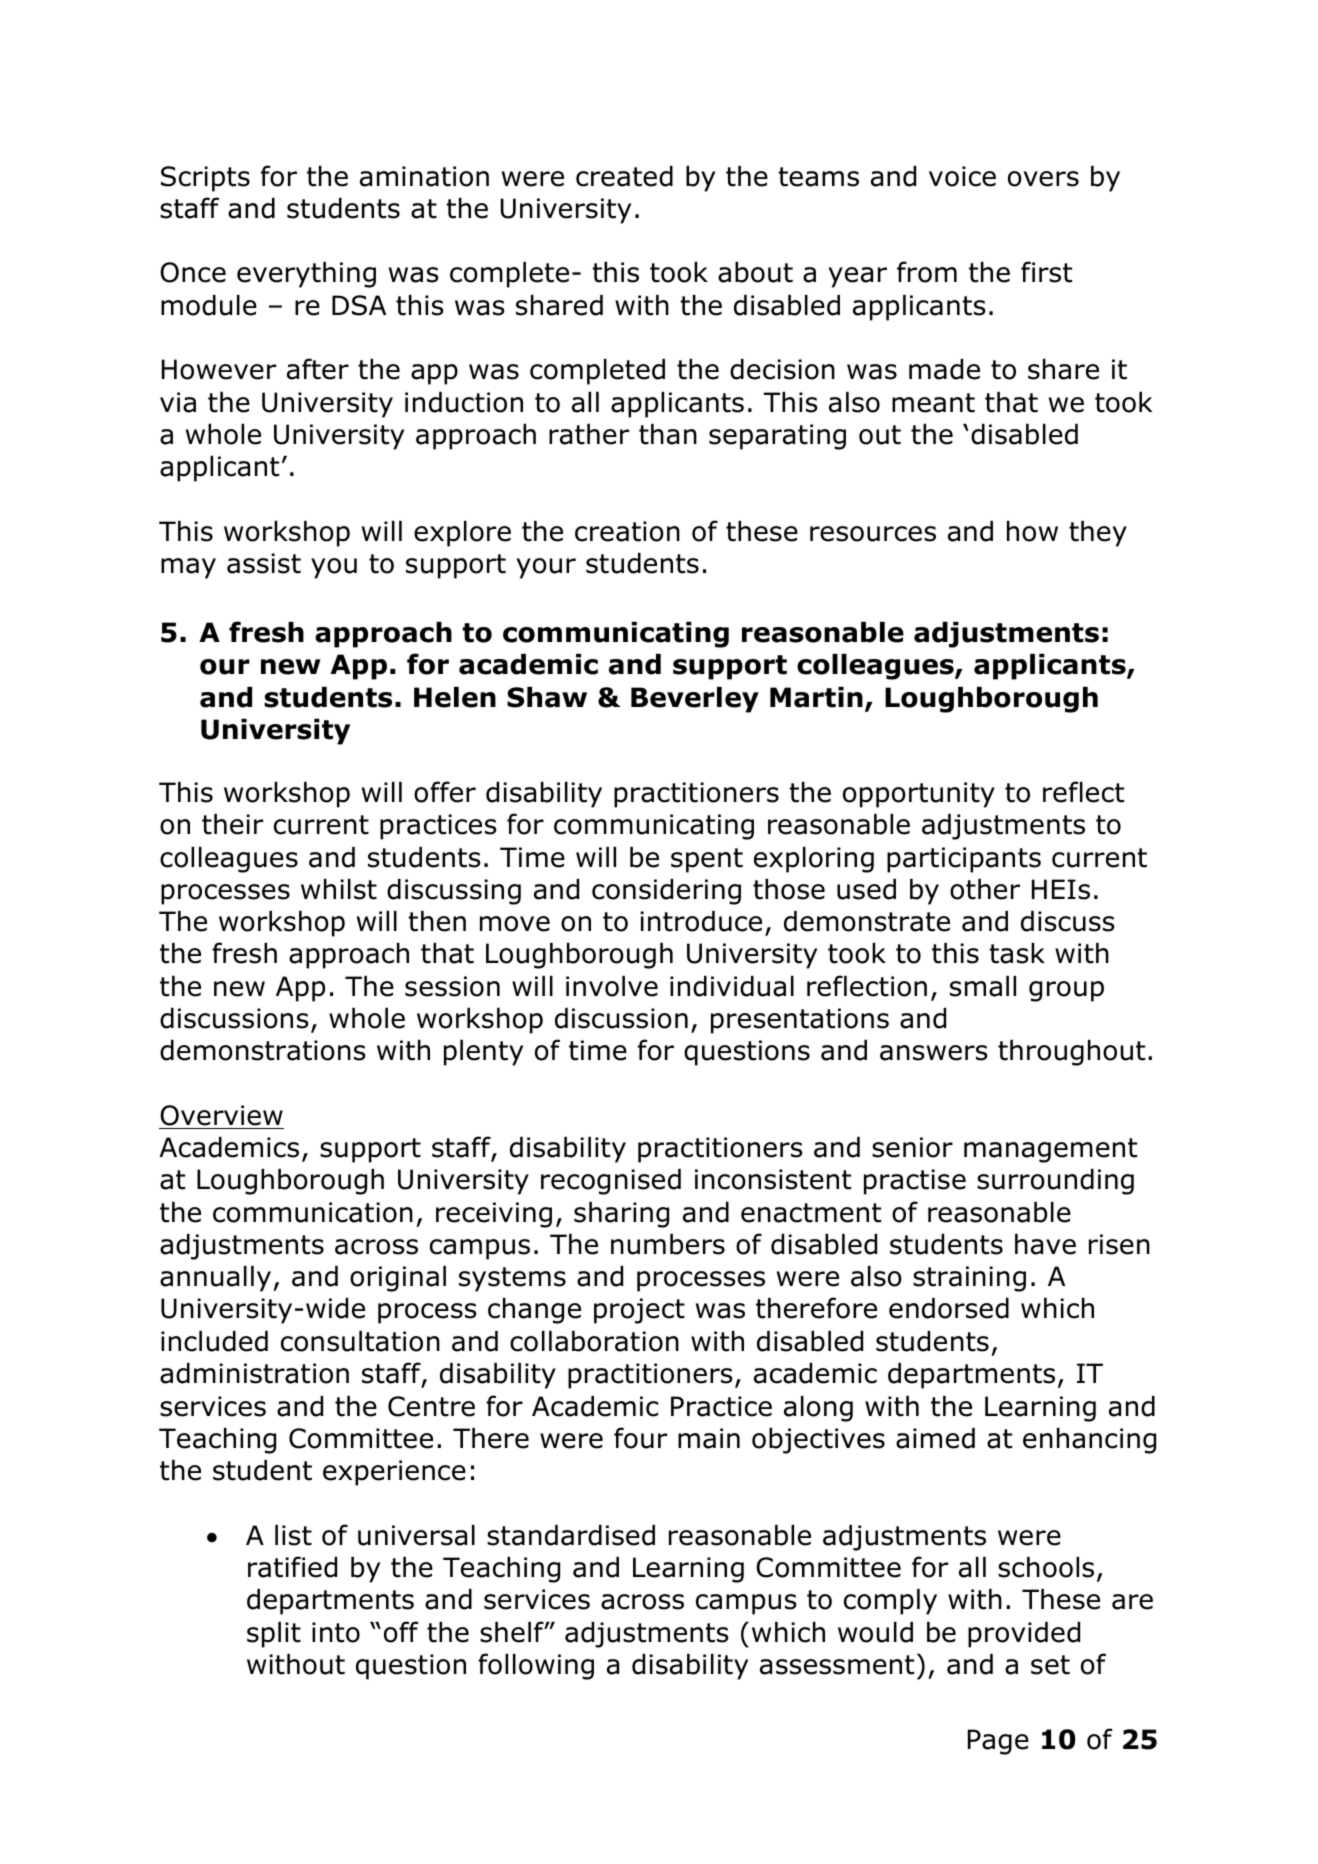  Describe the element at coordinates (612, 986) in the image. I see `involve` at that location.
